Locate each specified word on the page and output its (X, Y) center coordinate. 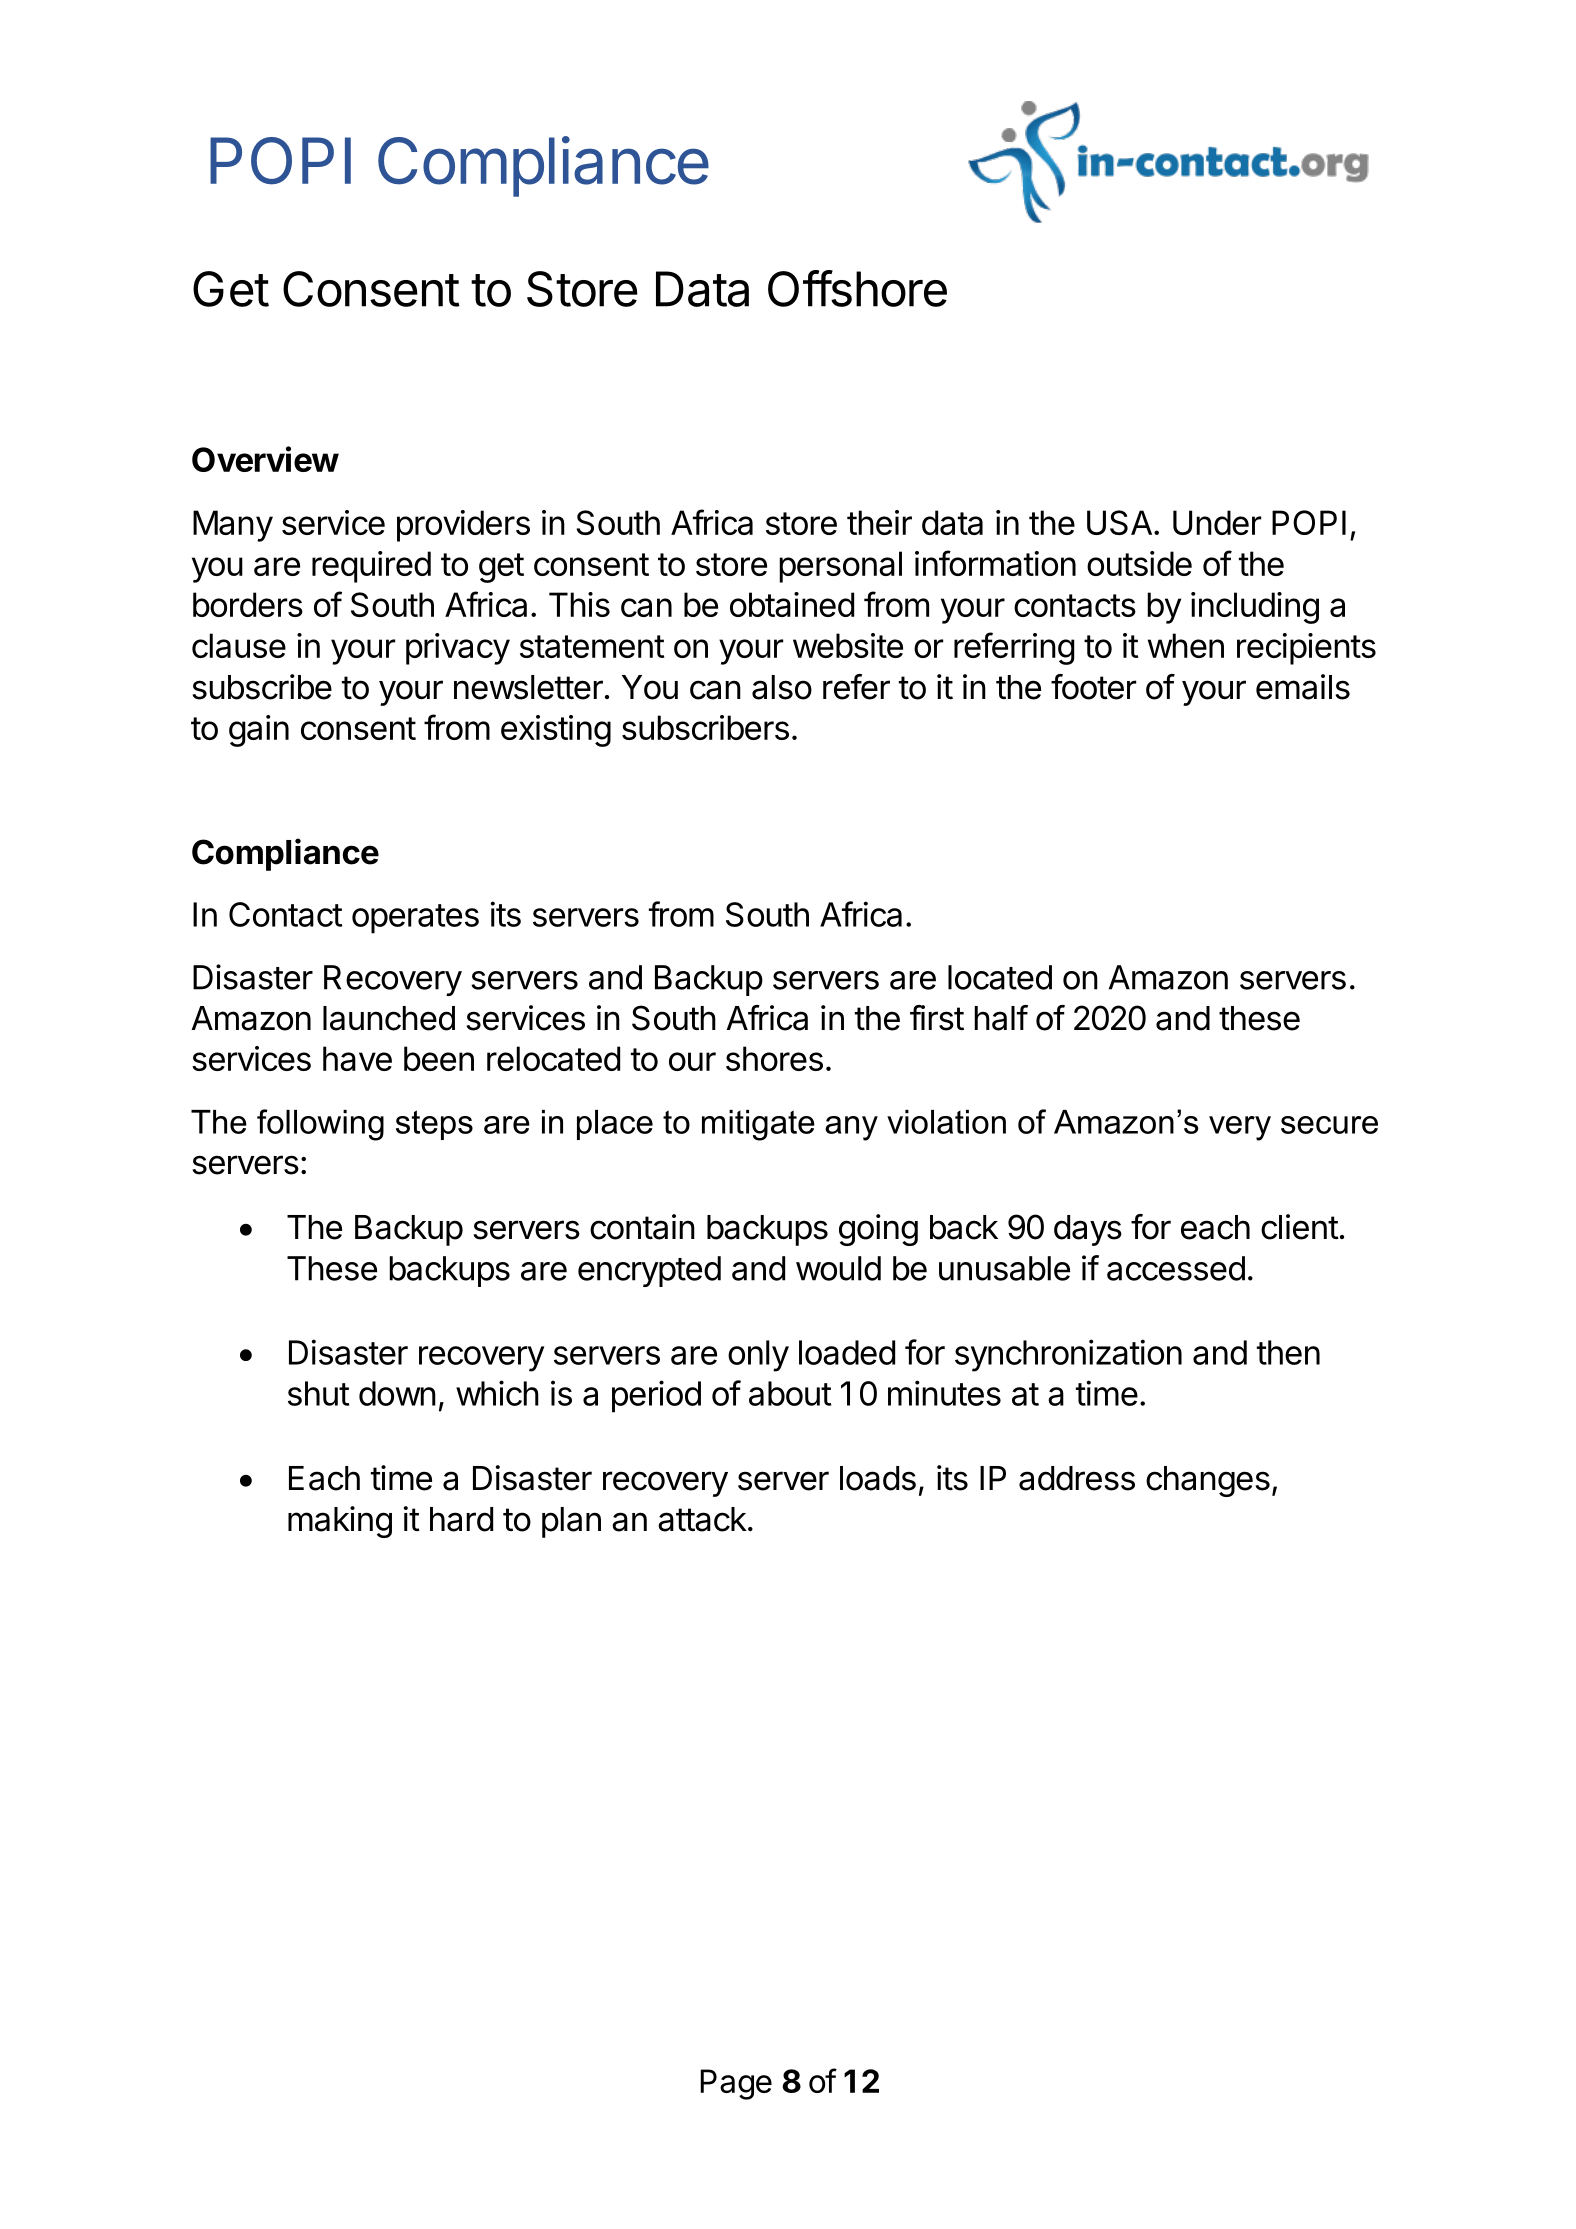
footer (1093, 687)
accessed (1176, 1268)
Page (736, 2084)
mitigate (758, 1125)
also (782, 687)
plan (571, 1522)
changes (1208, 1481)
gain (259, 731)
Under (1217, 522)
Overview (265, 459)
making (340, 1522)
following (320, 1125)
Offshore (857, 288)
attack (702, 1519)
